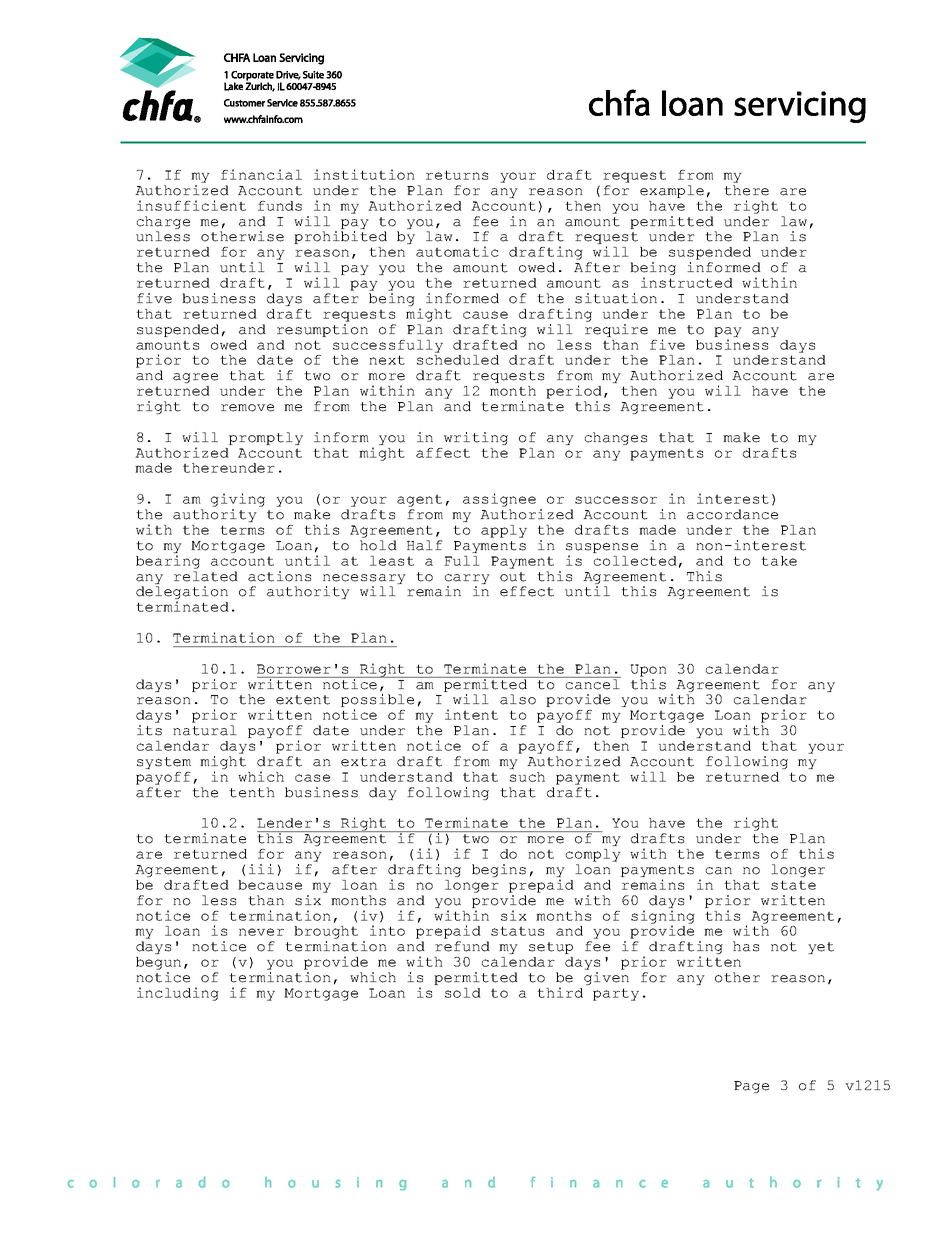 The width and height of the screenshot is (952, 1233). What do you see at coordinates (476, 438) in the screenshot?
I see `writing` at bounding box center [476, 438].
